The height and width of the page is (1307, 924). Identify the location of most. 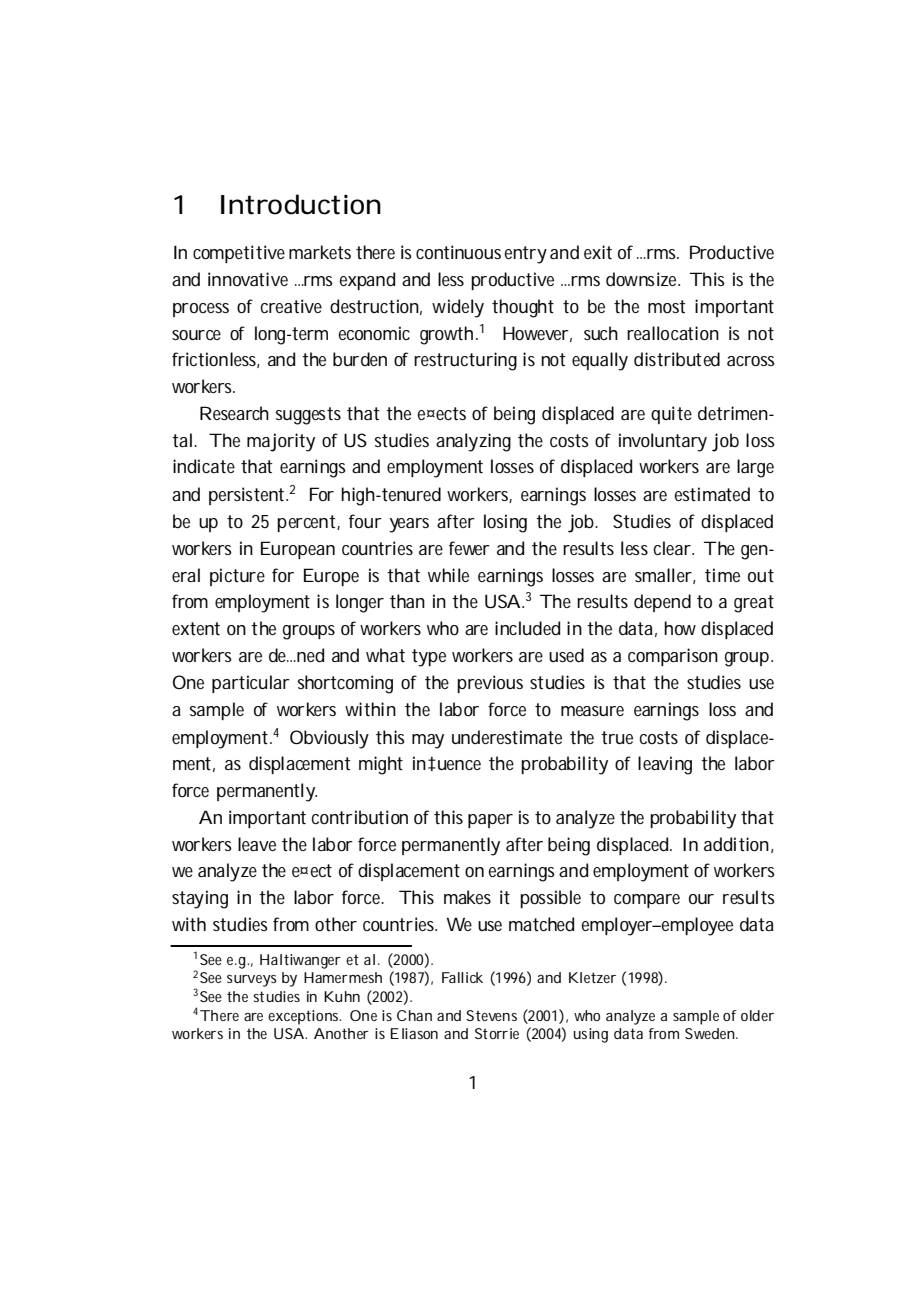
(667, 306).
